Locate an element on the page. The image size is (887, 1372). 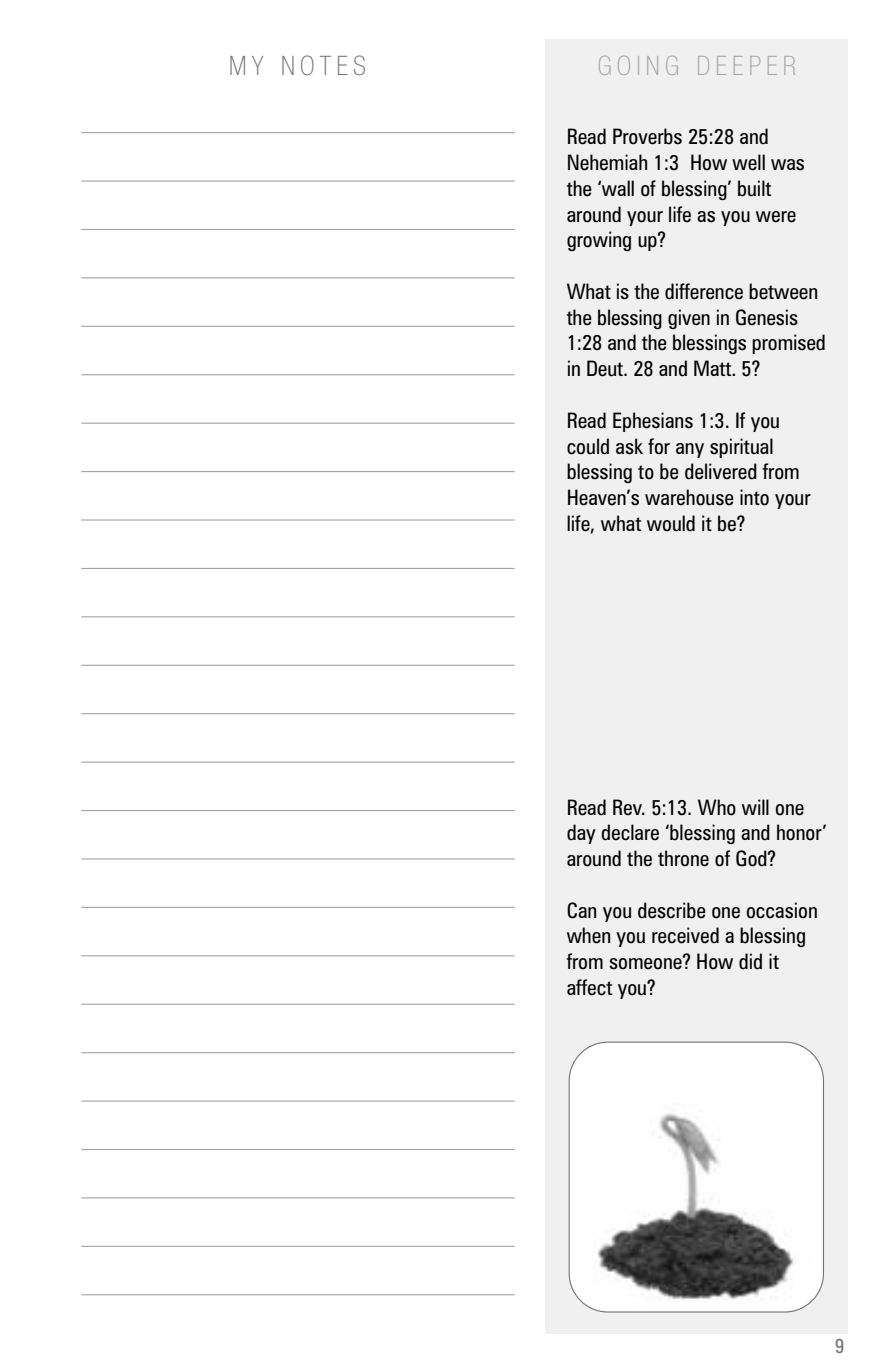
ask is located at coordinates (629, 446).
